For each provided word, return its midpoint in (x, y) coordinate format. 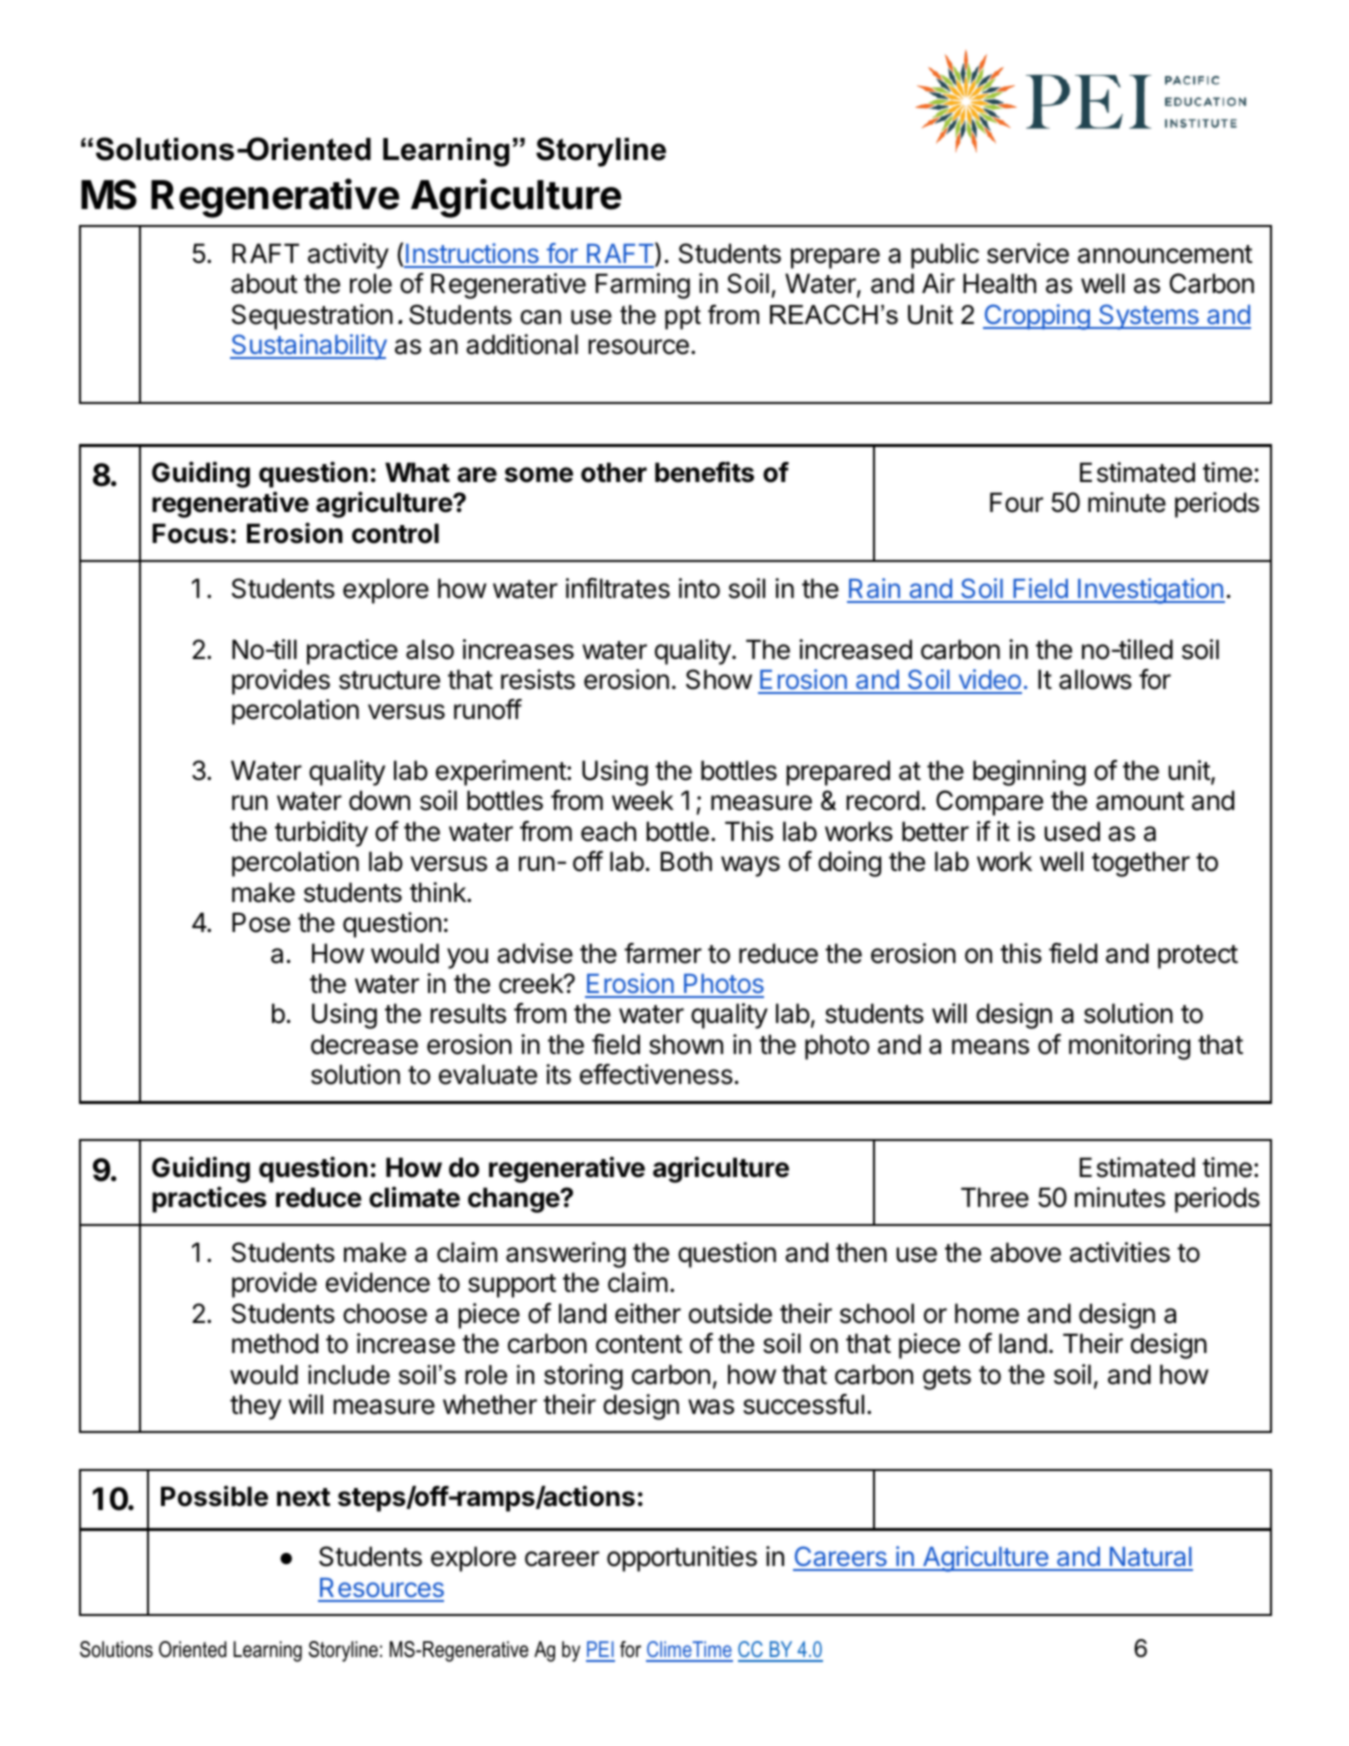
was (711, 1407)
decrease (364, 1044)
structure (389, 680)
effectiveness (656, 1074)
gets (947, 1378)
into (699, 588)
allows (1095, 679)
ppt (683, 317)
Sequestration (312, 317)
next (303, 1497)
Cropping (1037, 317)
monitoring (1129, 1047)
